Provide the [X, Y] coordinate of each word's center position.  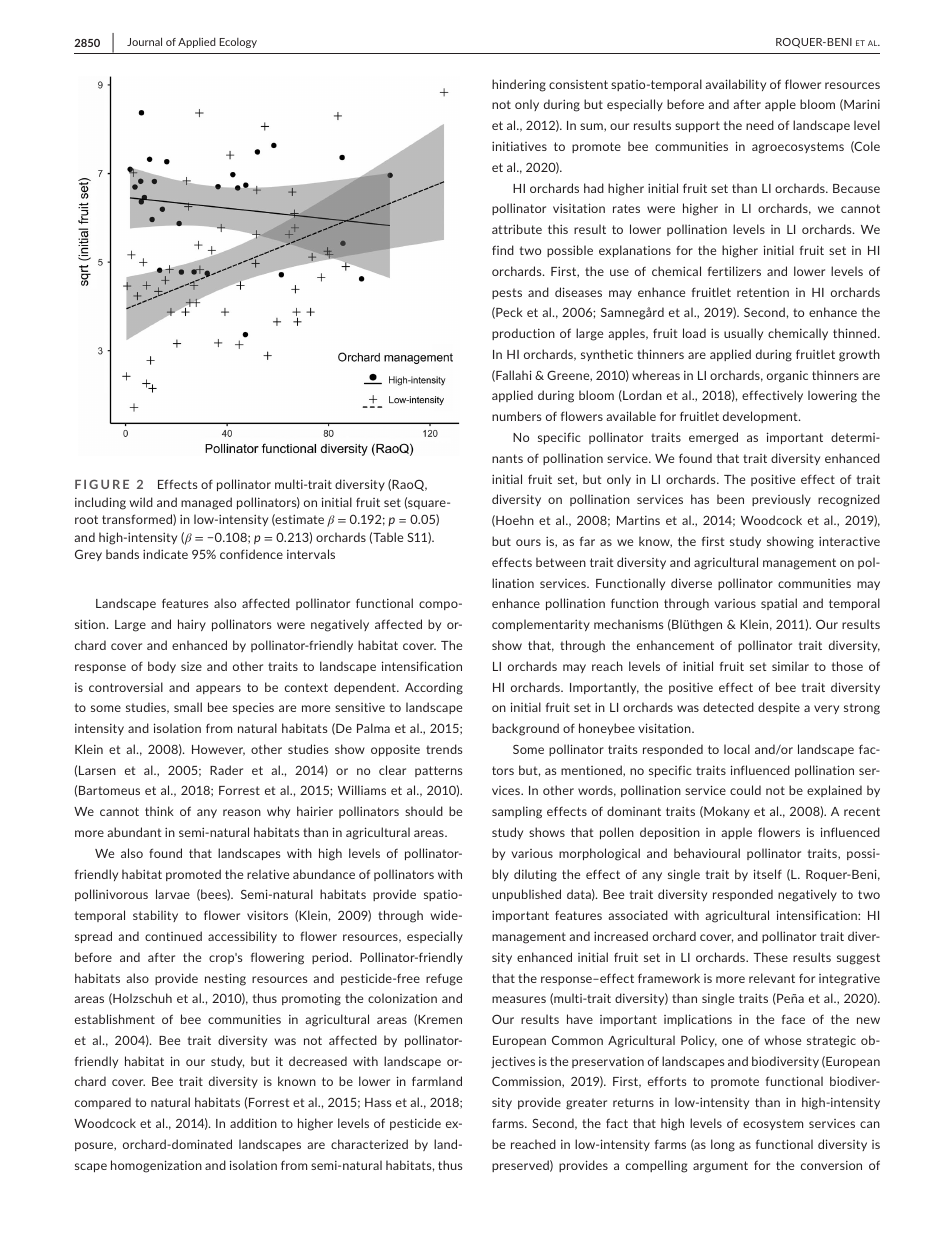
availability [735, 85]
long [723, 1145]
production [523, 334]
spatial [779, 604]
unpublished [526, 895]
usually [743, 334]
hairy [192, 625]
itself [768, 874]
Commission [527, 1082]
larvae [173, 894]
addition [253, 1123]
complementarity [541, 625]
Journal [144, 41]
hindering [519, 85]
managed [206, 503]
